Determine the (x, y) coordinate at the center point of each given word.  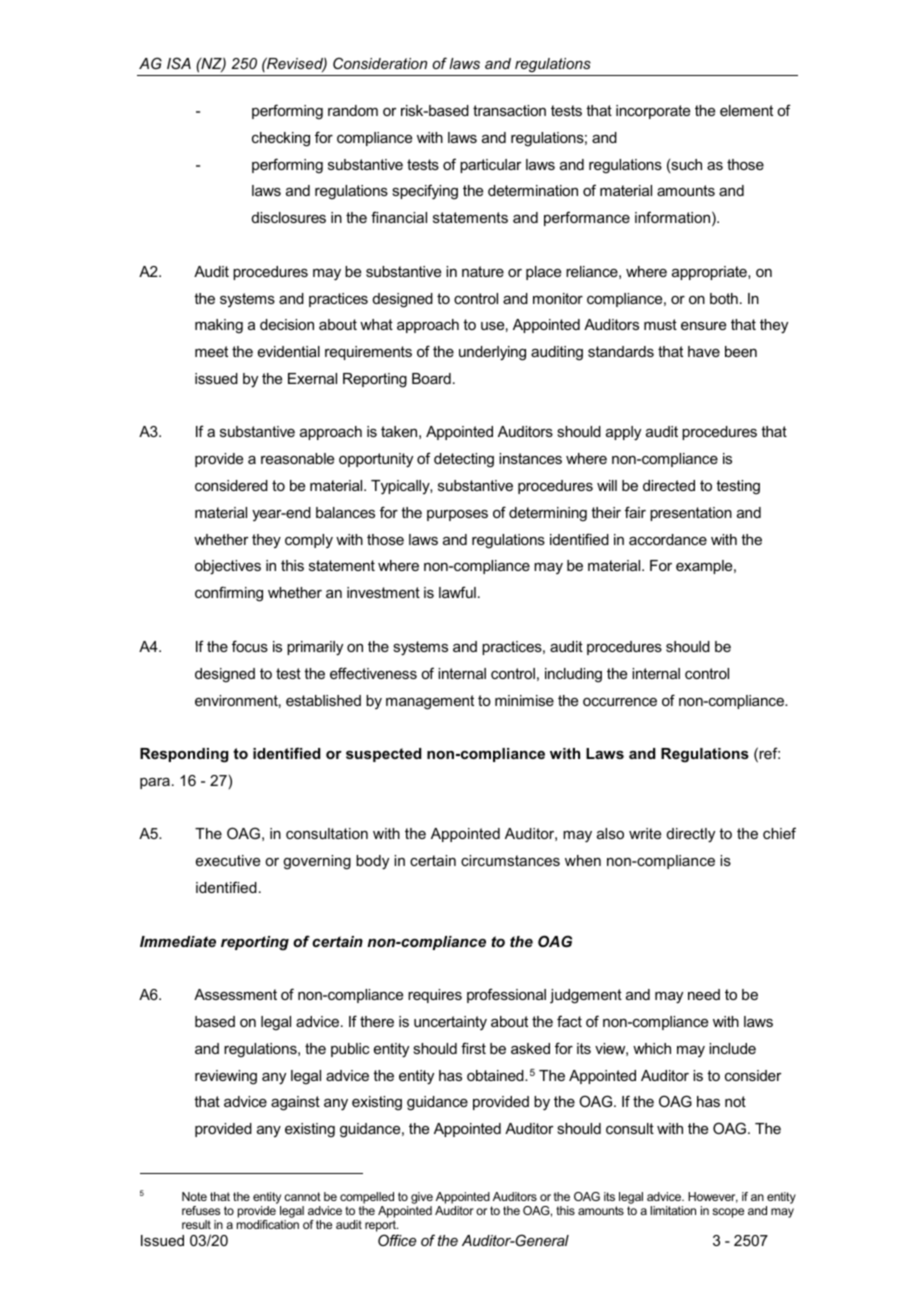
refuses (201, 1210)
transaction (509, 110)
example (705, 567)
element (746, 110)
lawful (457, 592)
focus (250, 646)
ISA (179, 63)
